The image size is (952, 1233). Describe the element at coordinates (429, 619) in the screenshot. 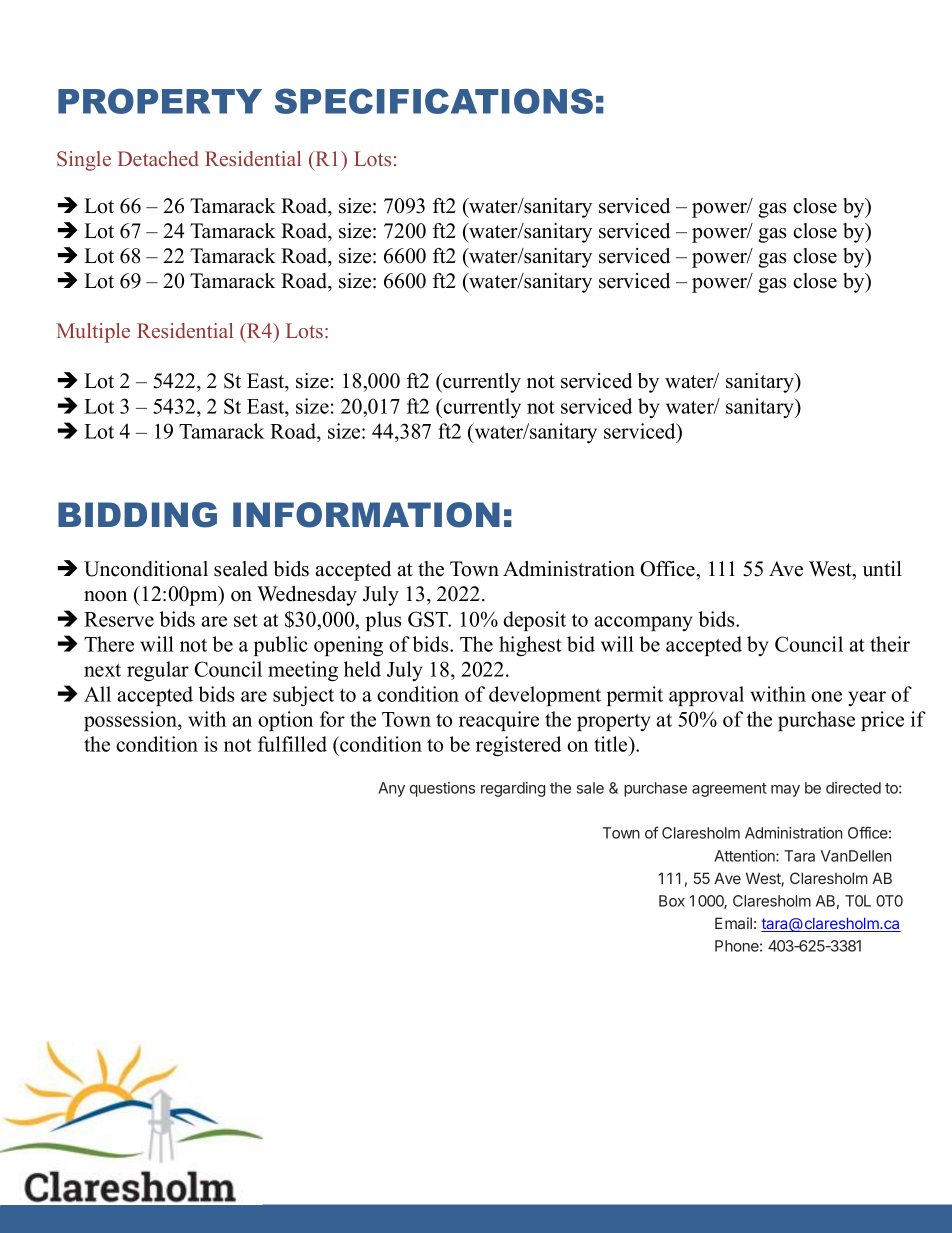

I see `GST` at that location.
